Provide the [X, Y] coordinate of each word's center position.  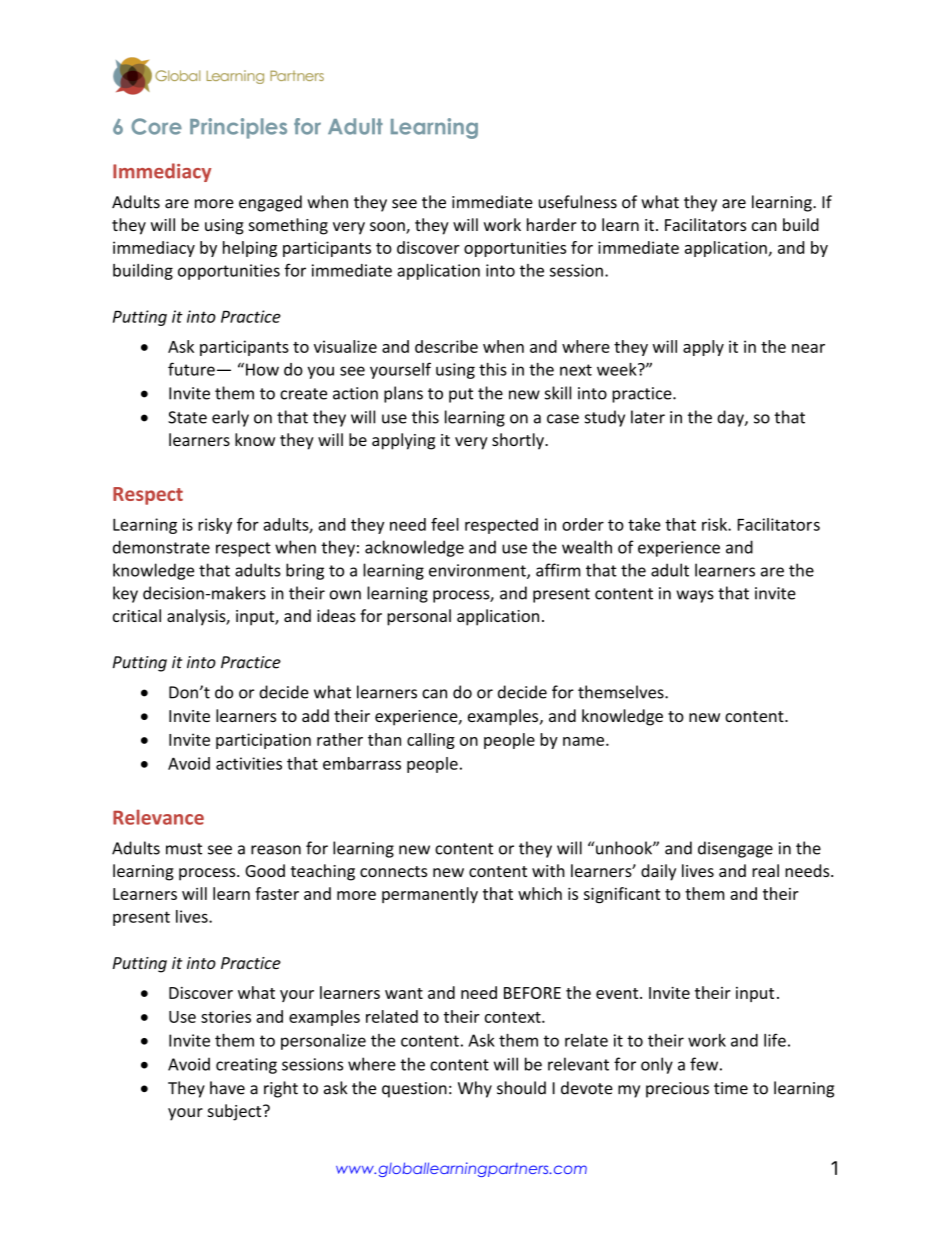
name [585, 741]
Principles [238, 128]
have [227, 1088]
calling [431, 741]
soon [388, 228]
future [191, 369]
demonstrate [161, 547]
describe [446, 346]
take [644, 524]
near [808, 348]
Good [265, 870]
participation [263, 741]
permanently [430, 895]
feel [445, 524]
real [765, 870]
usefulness [578, 202]
